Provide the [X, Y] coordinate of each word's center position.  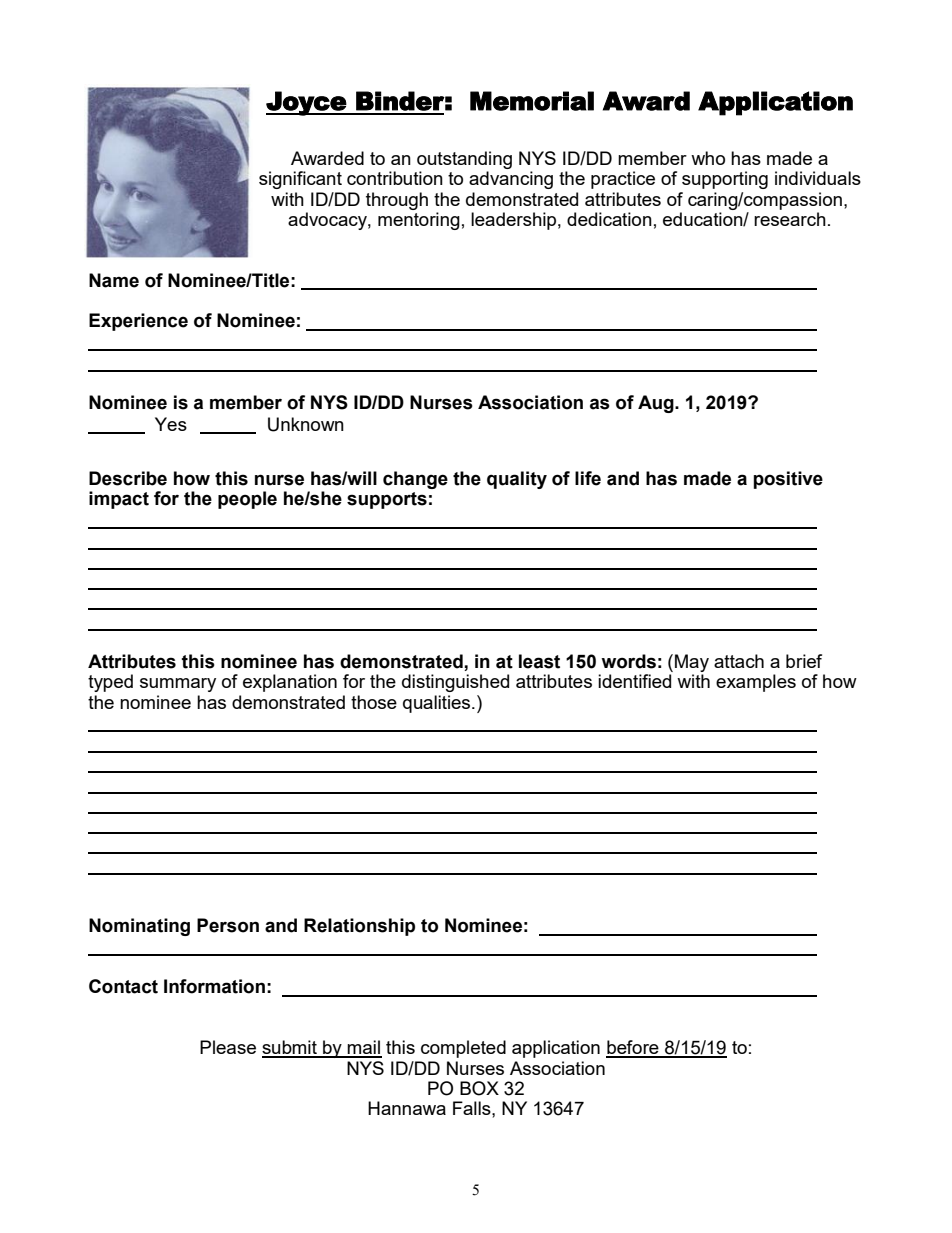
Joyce [307, 103]
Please [228, 1047]
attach [739, 661]
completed [463, 1049]
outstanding [464, 160]
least [539, 661]
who [708, 158]
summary [178, 685]
